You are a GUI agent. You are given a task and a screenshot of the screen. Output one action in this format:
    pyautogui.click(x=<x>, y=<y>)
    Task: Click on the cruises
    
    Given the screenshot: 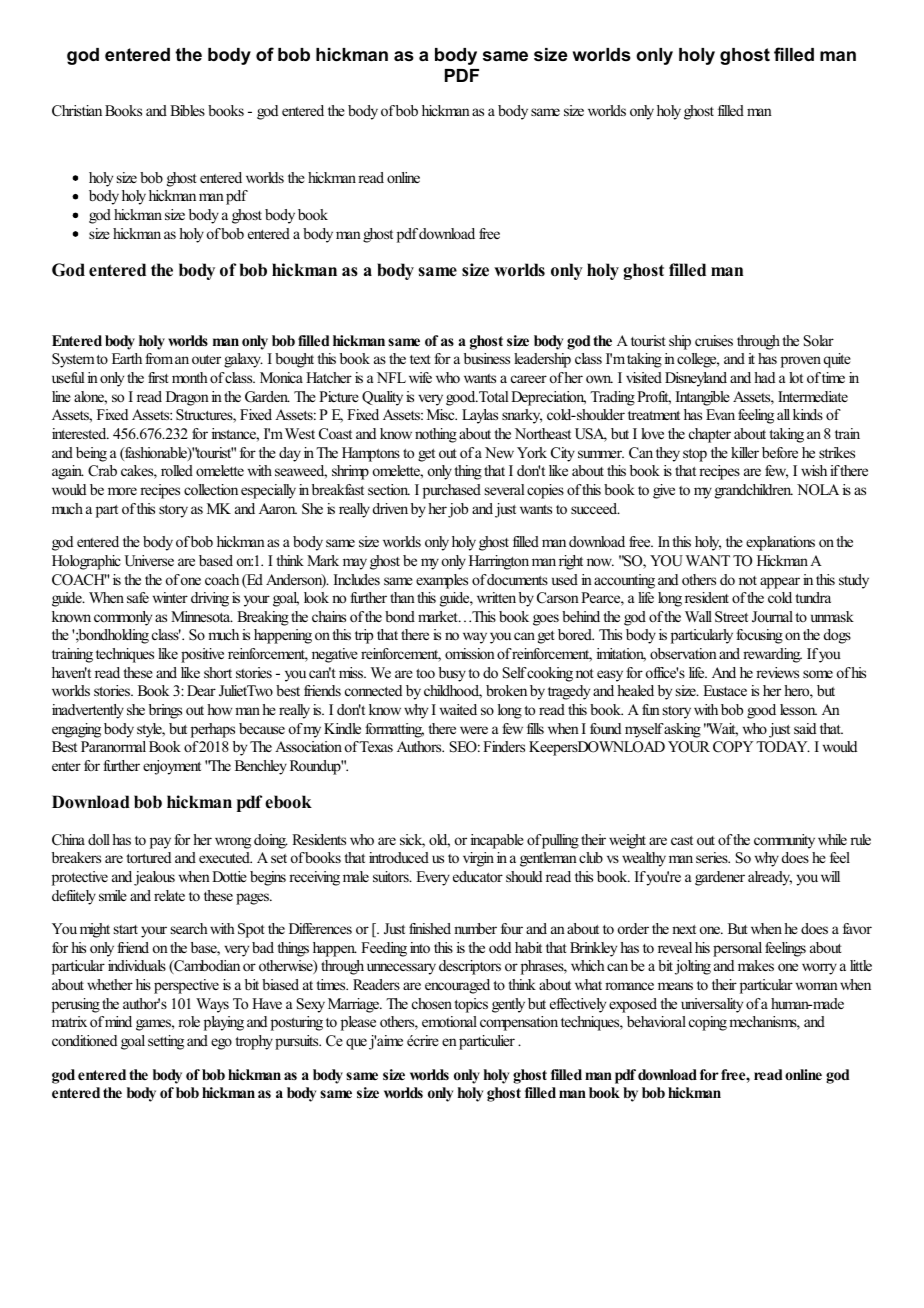 What is the action you would take?
    pyautogui.click(x=714, y=340)
